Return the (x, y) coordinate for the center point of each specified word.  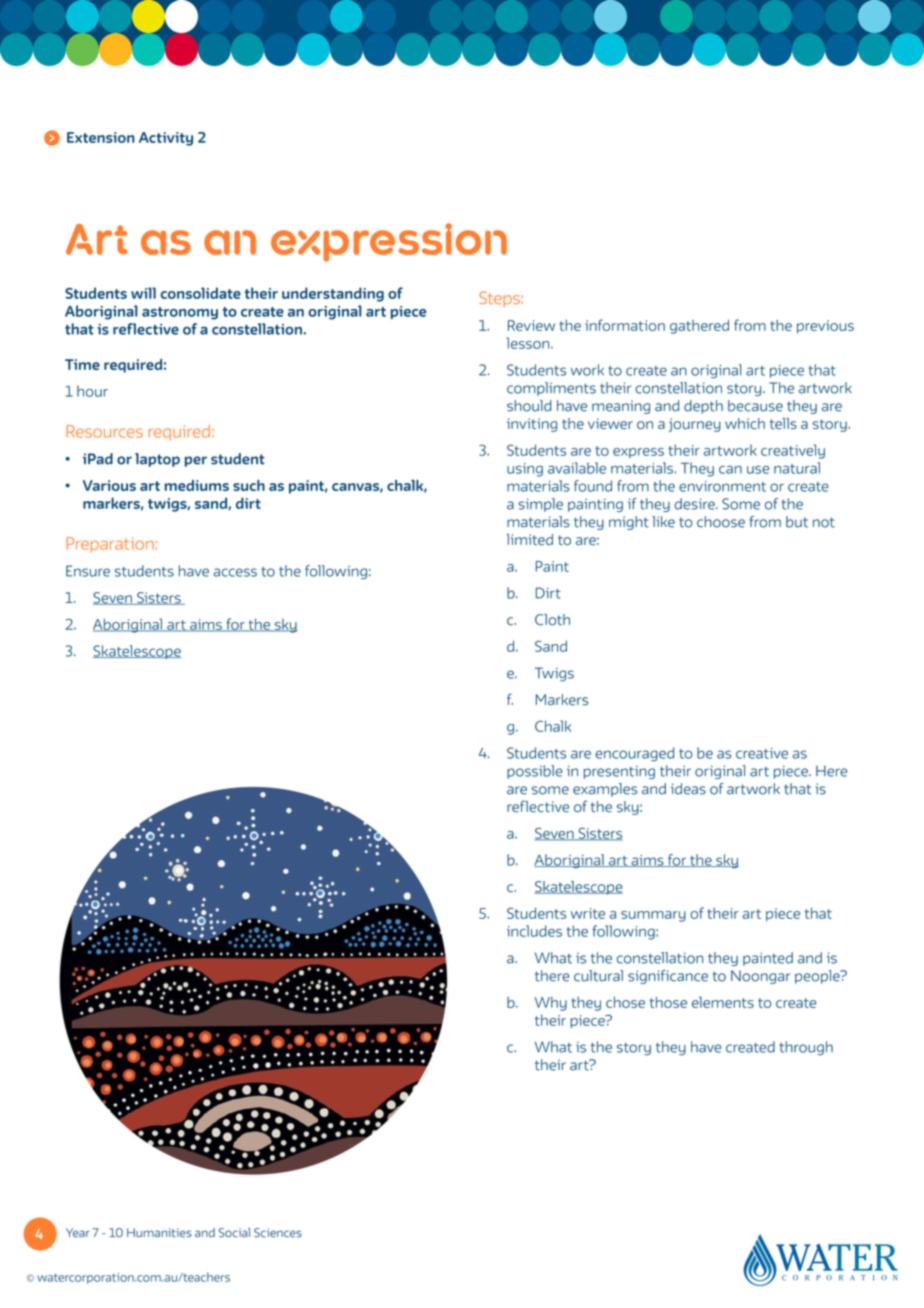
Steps (500, 299)
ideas (688, 789)
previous (825, 327)
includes (534, 931)
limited (529, 539)
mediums (197, 485)
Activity (166, 139)
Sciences (278, 1233)
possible (535, 772)
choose (721, 522)
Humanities (159, 1233)
